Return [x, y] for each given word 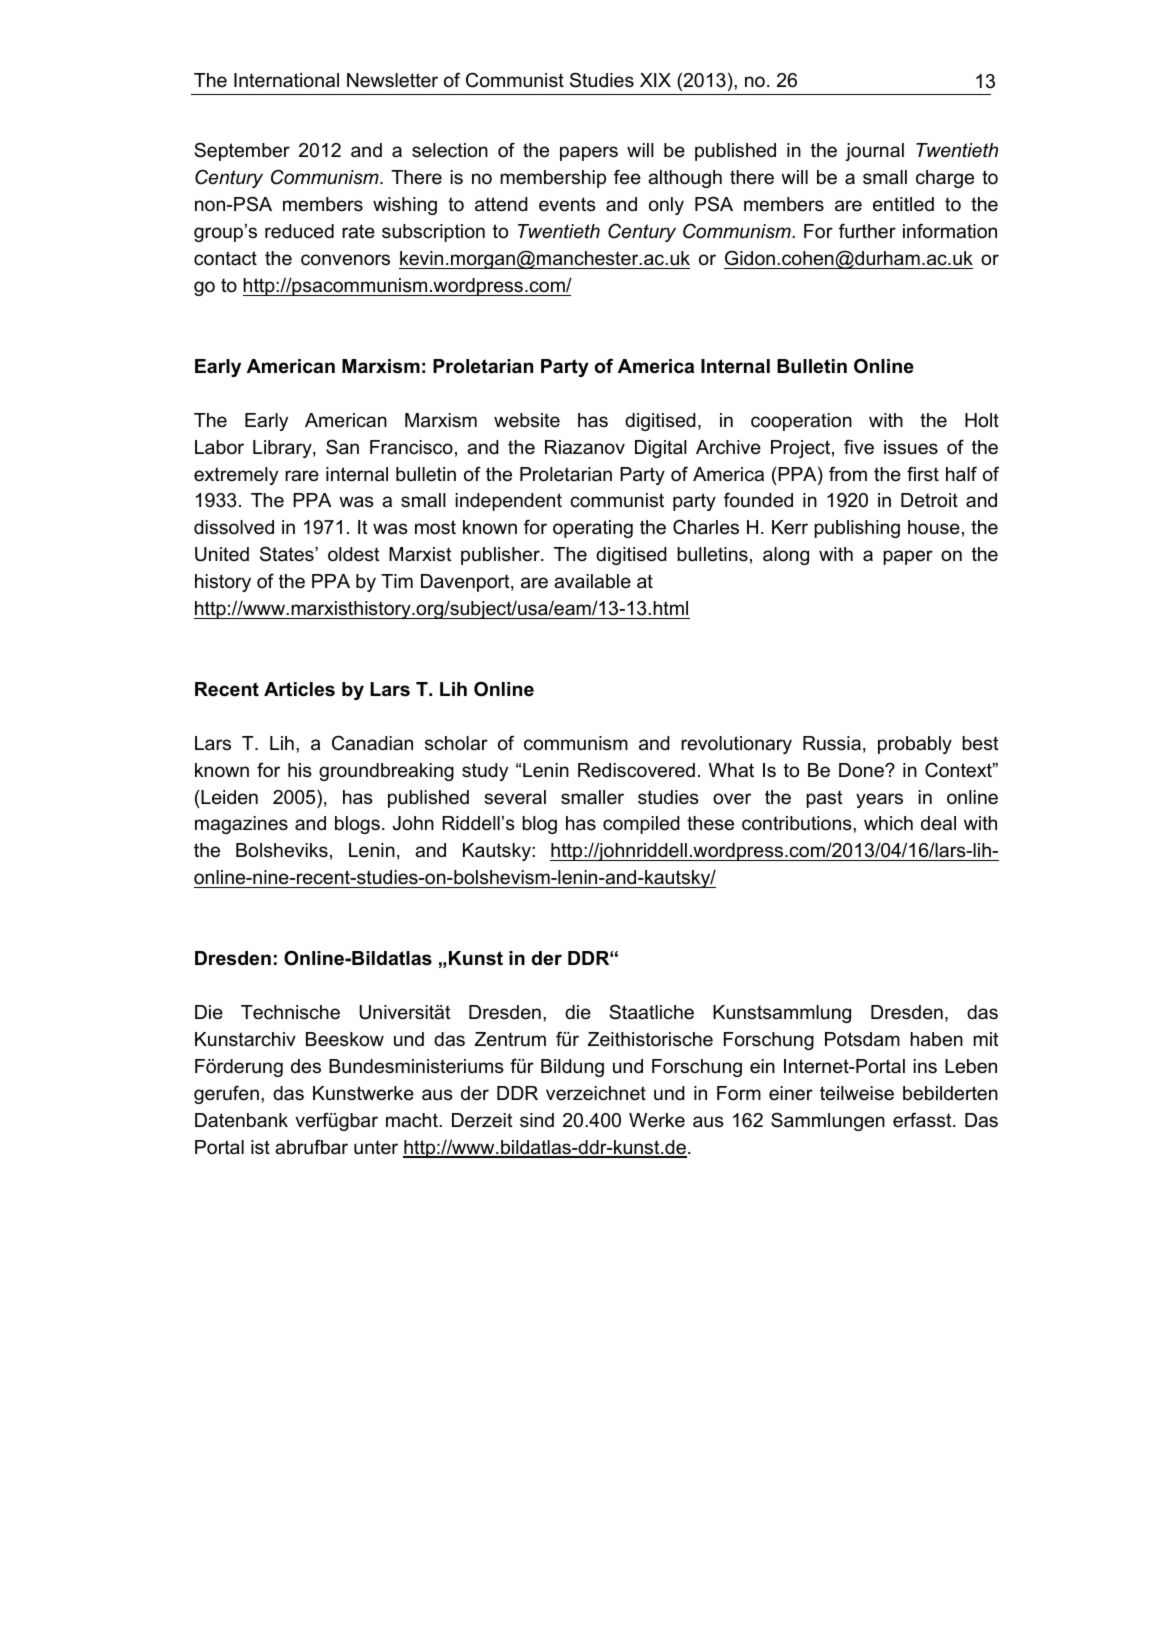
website [527, 420]
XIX [655, 80]
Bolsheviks [282, 850]
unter [376, 1147]
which [888, 823]
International [286, 80]
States [288, 554]
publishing [857, 529]
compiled [641, 825]
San [342, 447]
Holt [982, 420]
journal [874, 152]
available [592, 581]
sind [537, 1120]
